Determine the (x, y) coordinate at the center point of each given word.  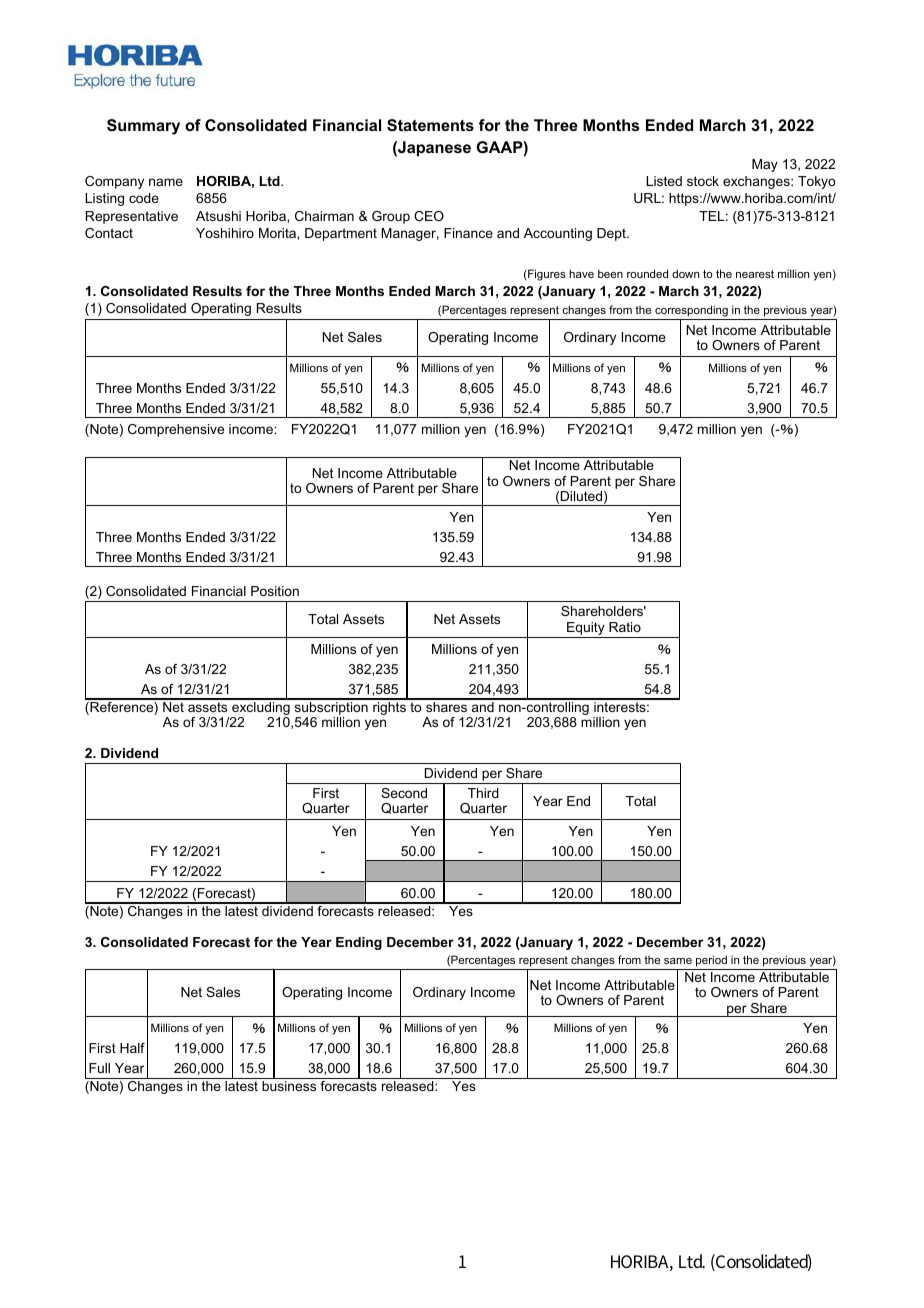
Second (404, 793)
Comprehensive (176, 430)
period (711, 961)
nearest (755, 274)
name (166, 182)
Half (132, 1048)
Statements (430, 125)
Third (483, 793)
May (765, 165)
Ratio (625, 627)
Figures (546, 275)
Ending (359, 943)
